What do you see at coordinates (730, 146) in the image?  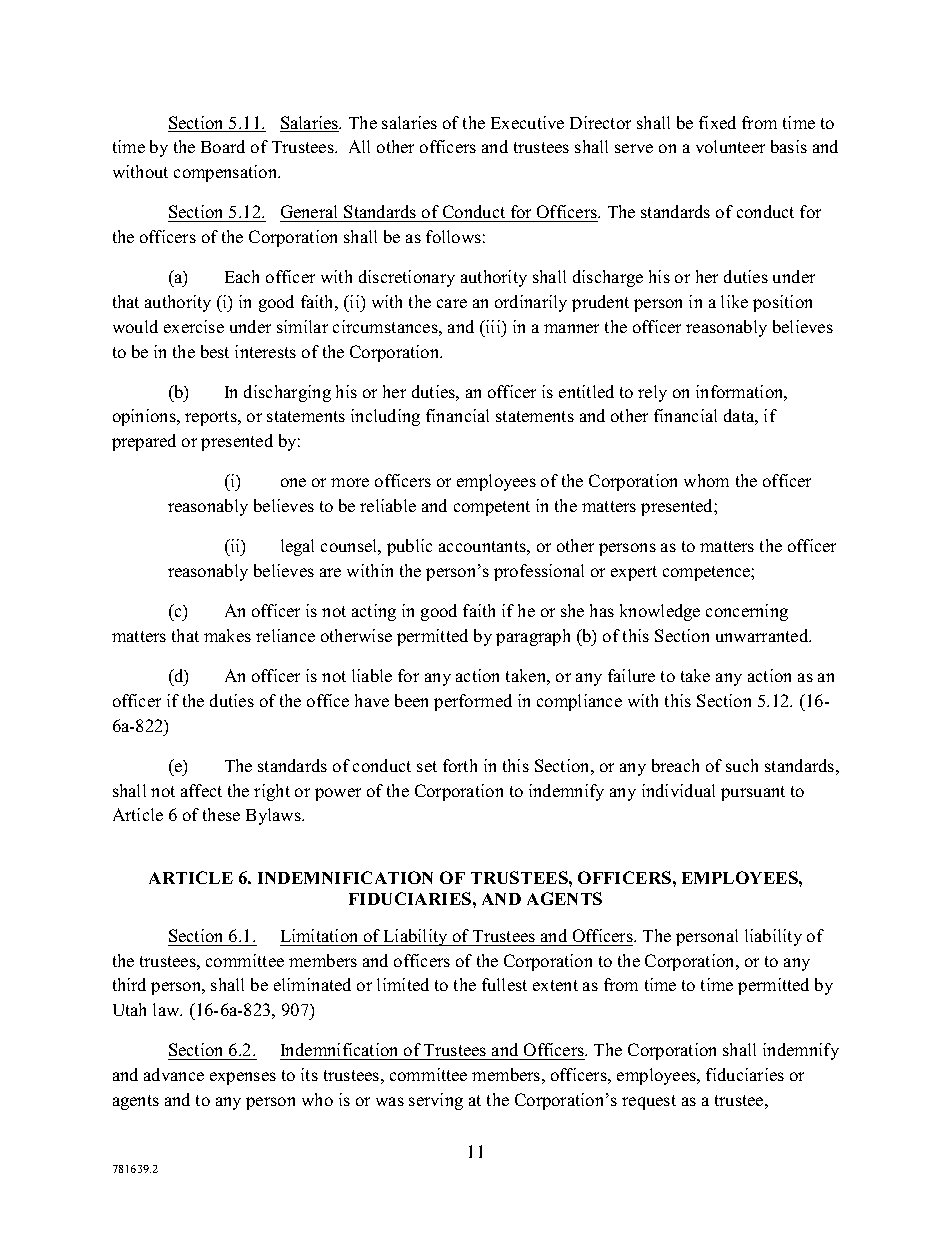 I see `volunteer` at bounding box center [730, 146].
